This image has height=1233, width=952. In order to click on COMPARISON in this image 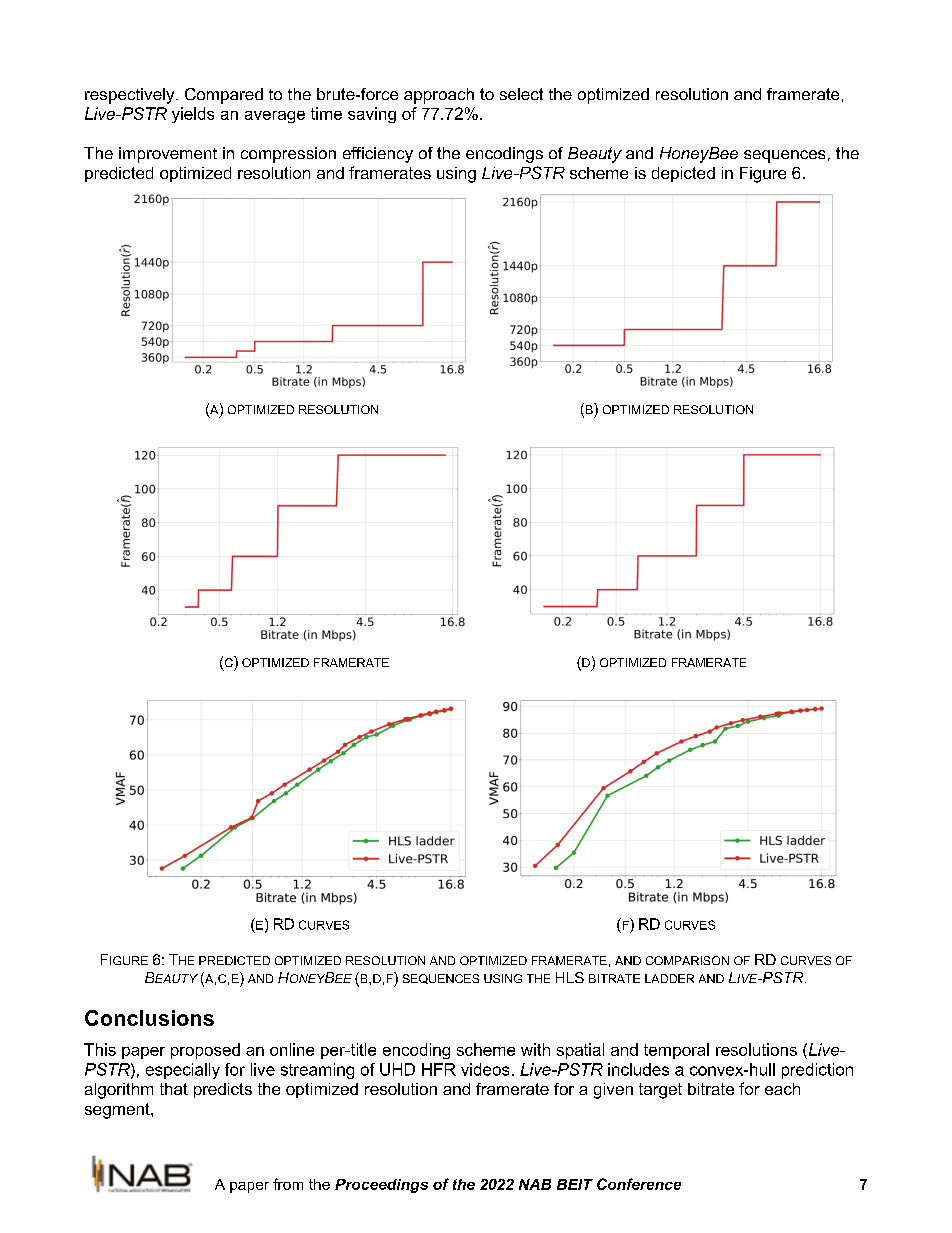, I will do `click(687, 960)`.
